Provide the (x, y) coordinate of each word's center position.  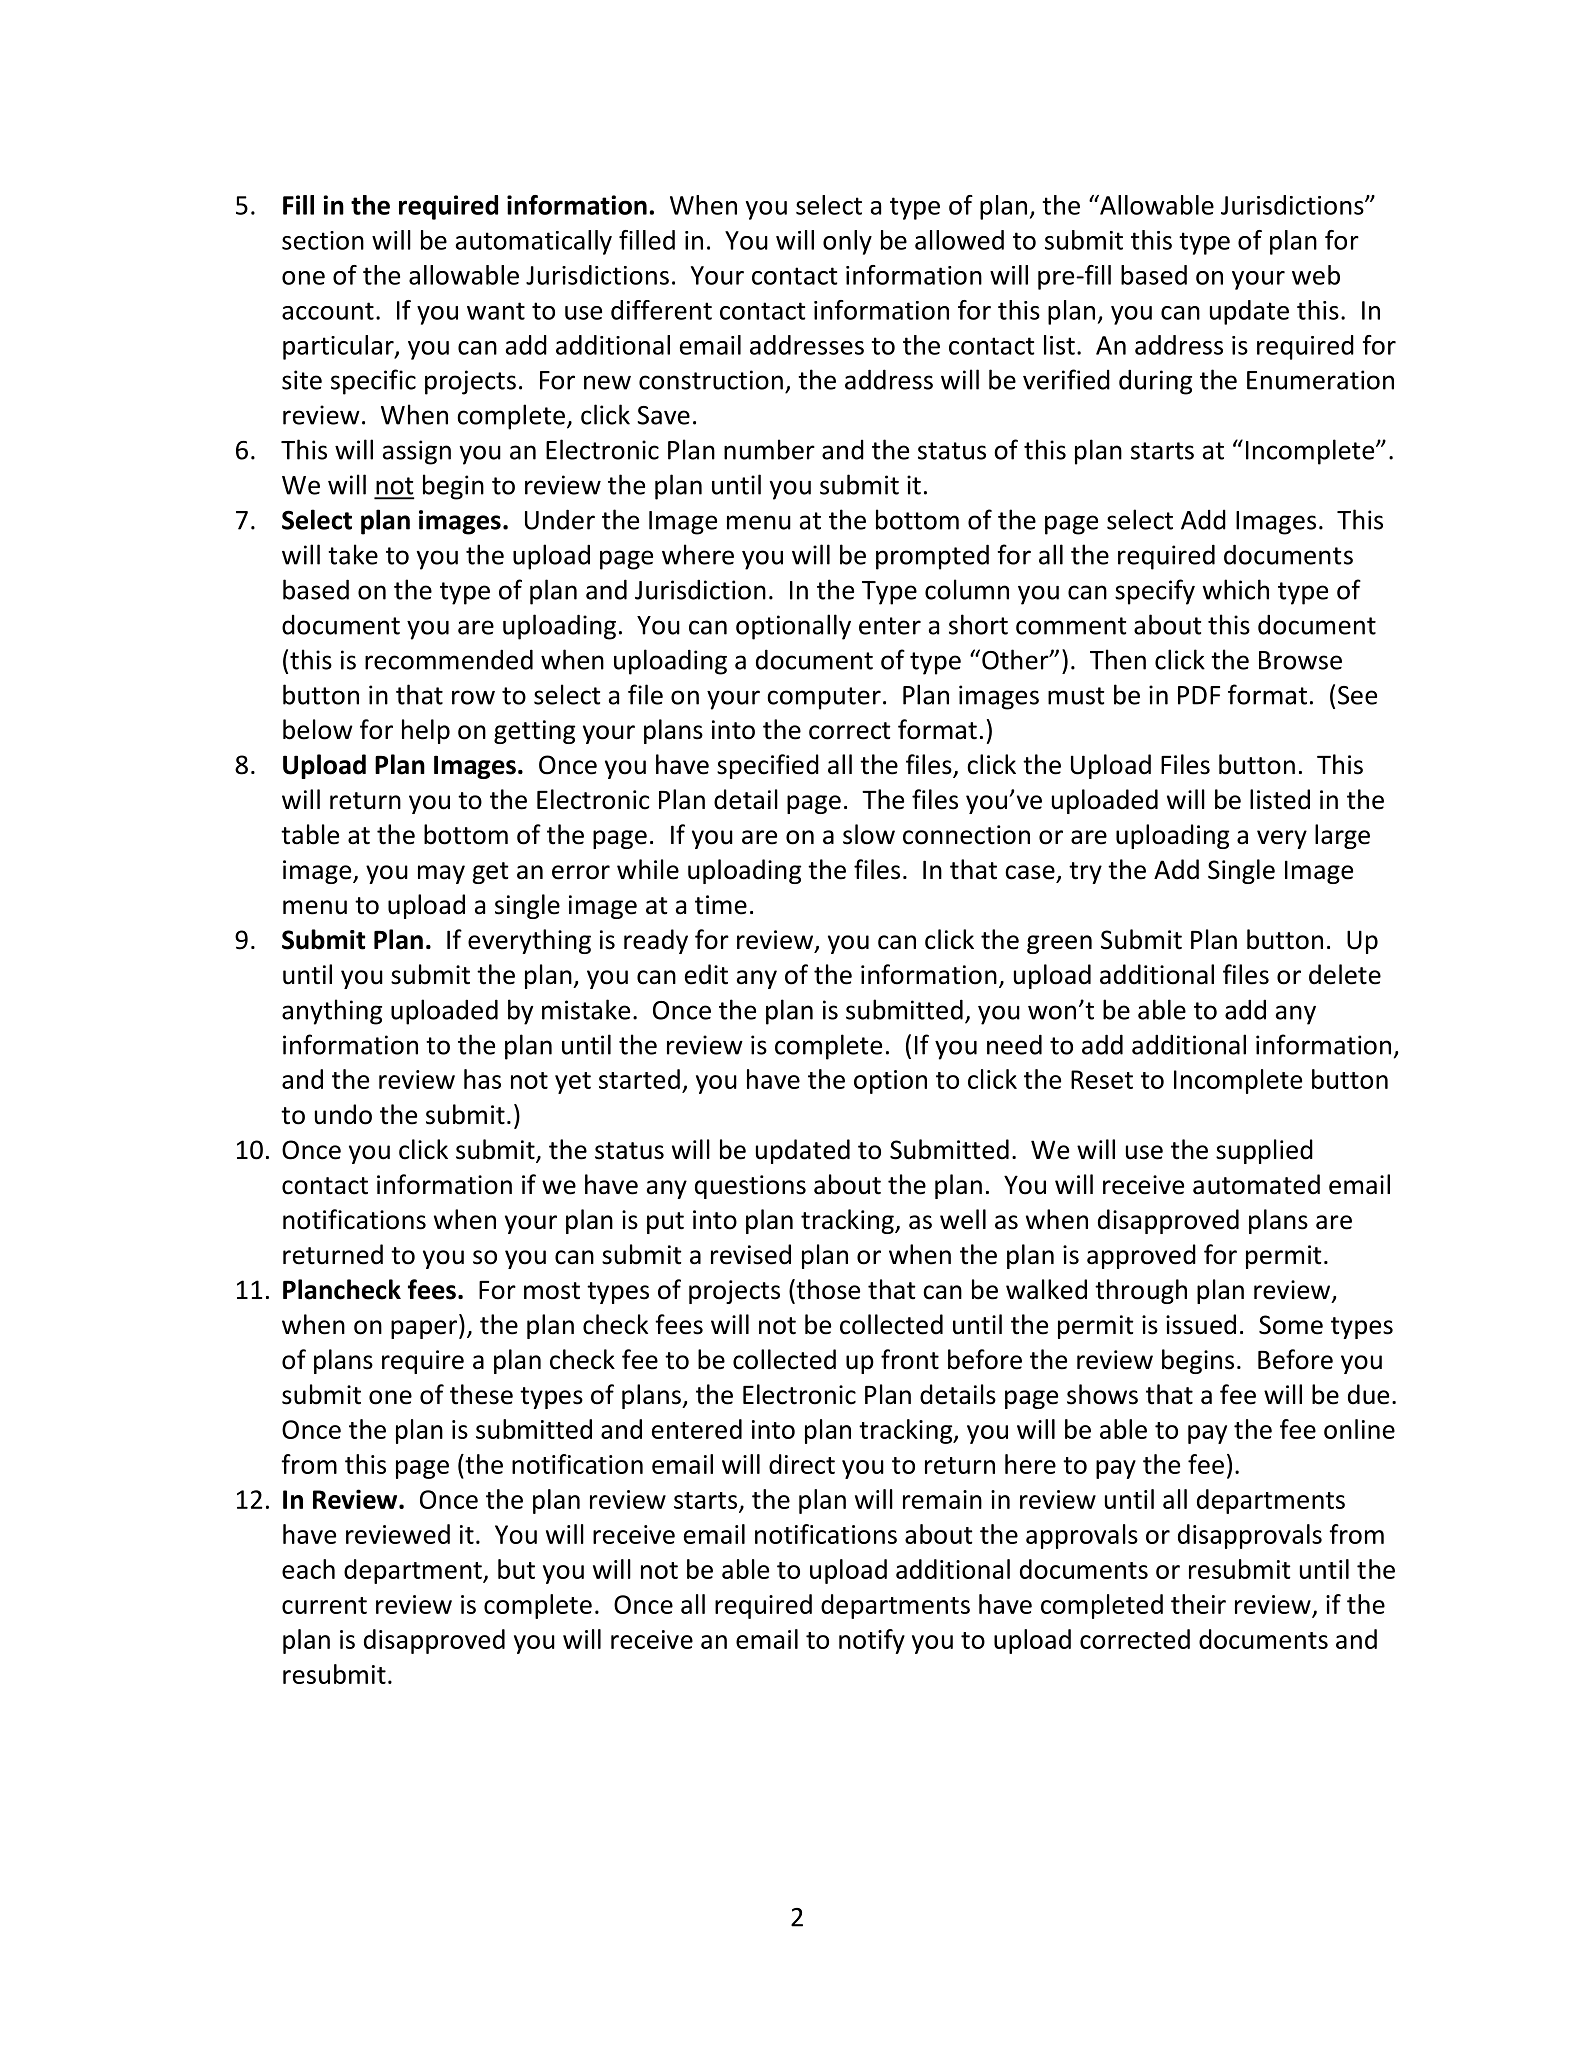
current (324, 1605)
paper (425, 1329)
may (441, 874)
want (496, 311)
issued (1201, 1324)
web (1316, 275)
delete (1345, 974)
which (1236, 589)
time (721, 905)
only (847, 242)
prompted (932, 557)
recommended (449, 659)
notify (872, 1641)
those (827, 1289)
